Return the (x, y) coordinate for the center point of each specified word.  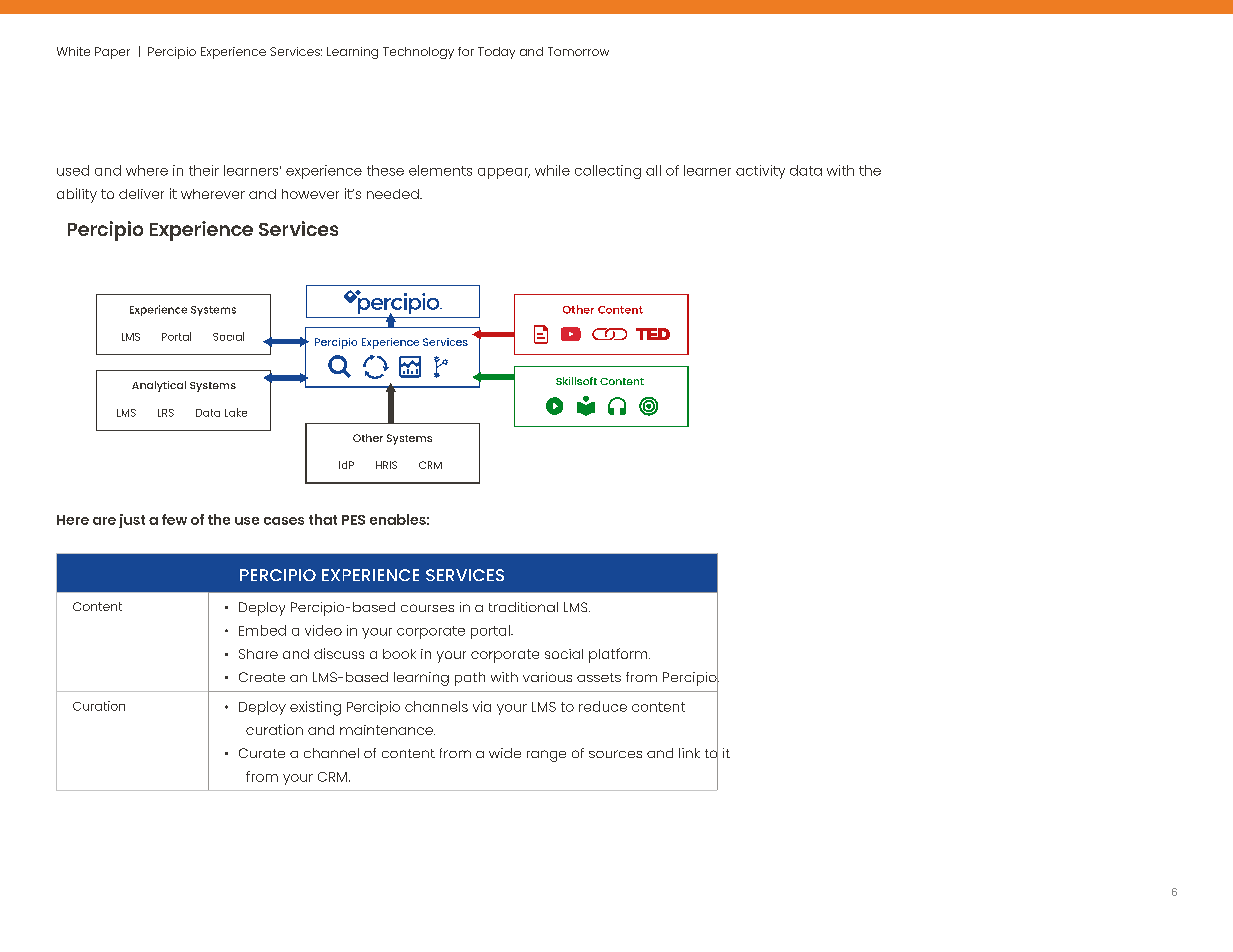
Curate (262, 753)
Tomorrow (578, 51)
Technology (418, 53)
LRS (166, 413)
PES (353, 520)
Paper (112, 53)
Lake (236, 412)
